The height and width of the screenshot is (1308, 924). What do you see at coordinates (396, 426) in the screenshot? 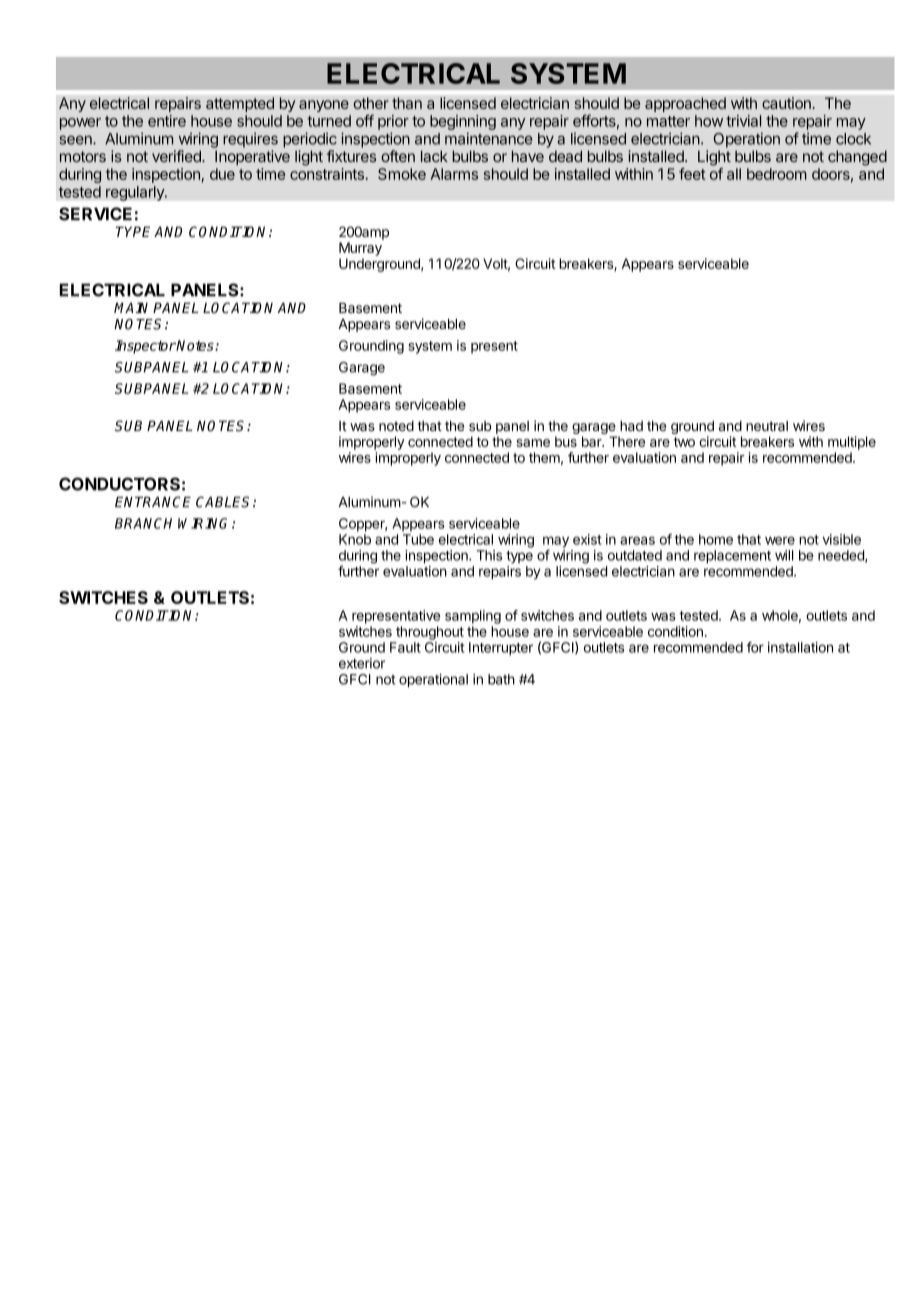
I see `noted` at bounding box center [396, 426].
